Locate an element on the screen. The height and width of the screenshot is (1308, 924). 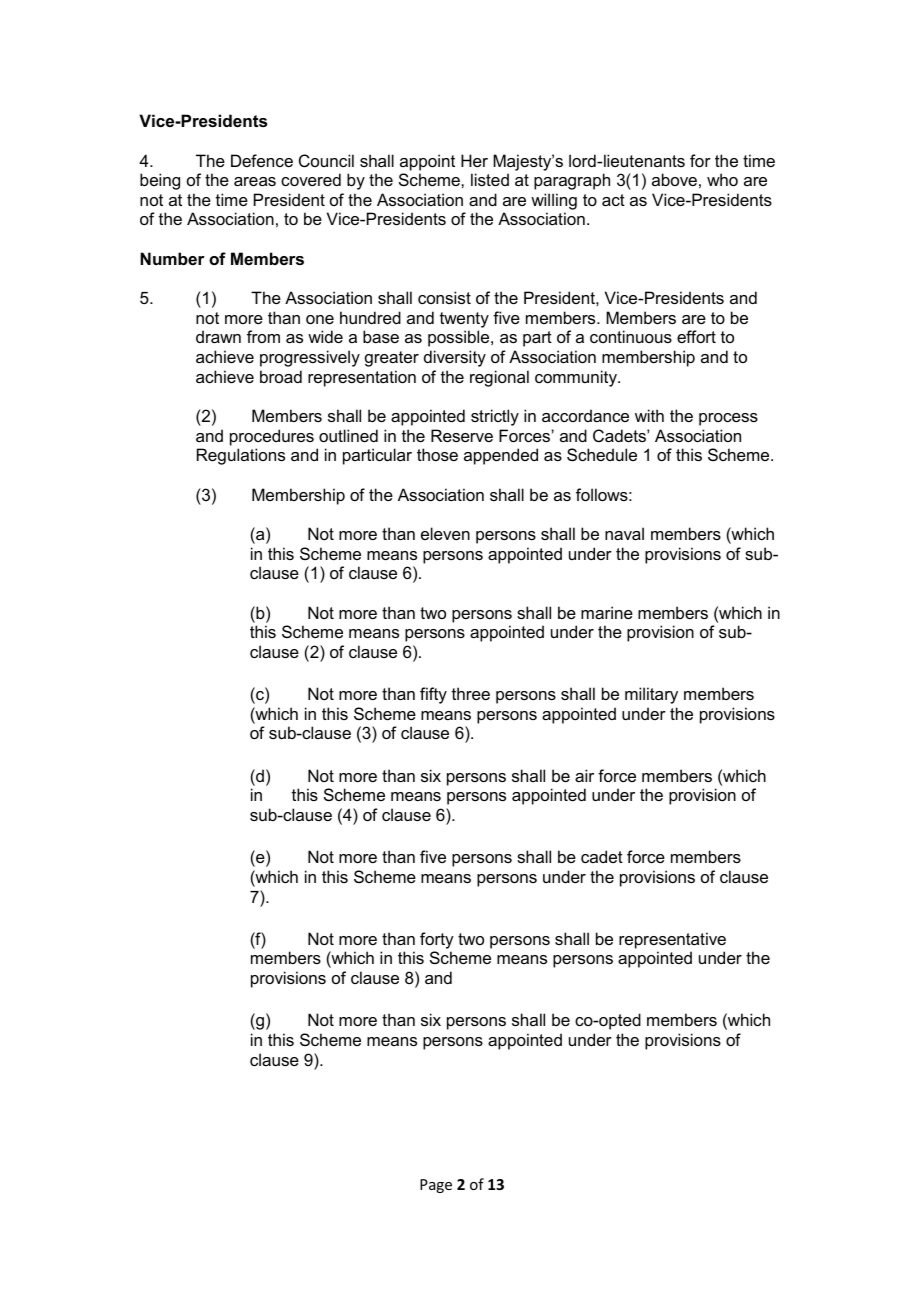
areas is located at coordinates (255, 181).
